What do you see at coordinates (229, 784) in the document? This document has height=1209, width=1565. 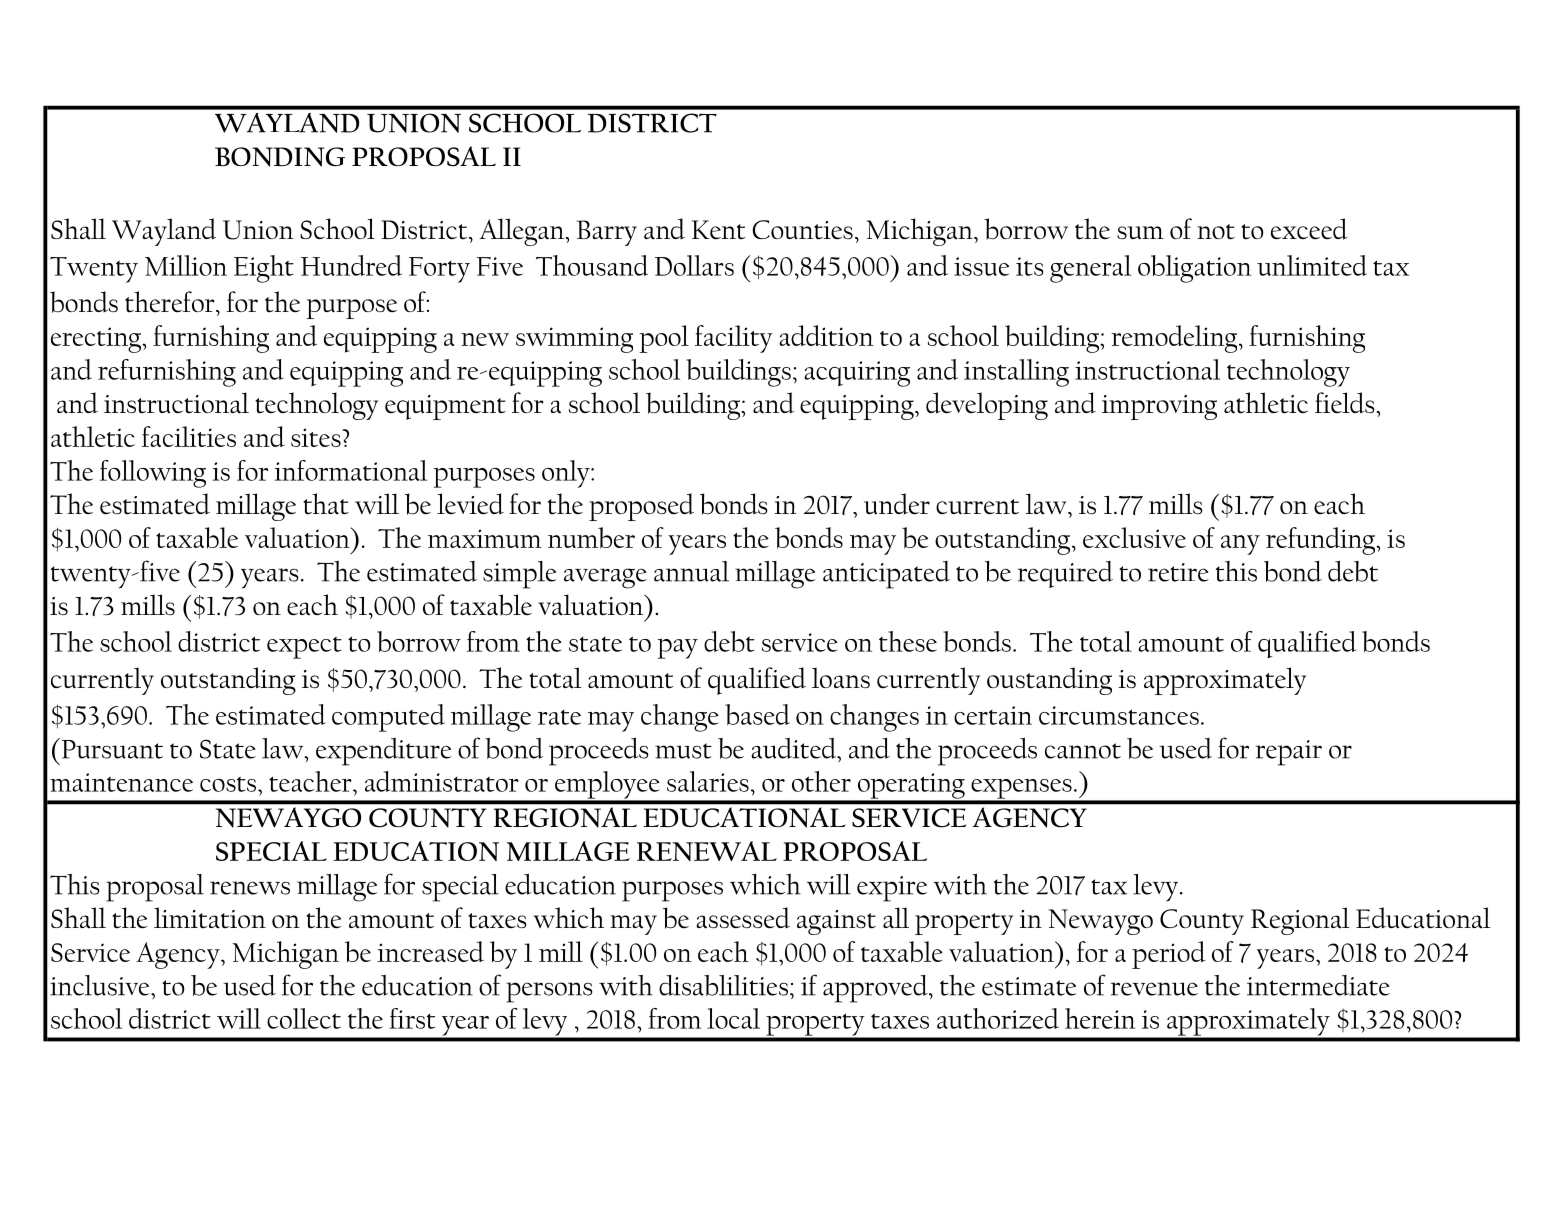 I see `costs` at bounding box center [229, 784].
